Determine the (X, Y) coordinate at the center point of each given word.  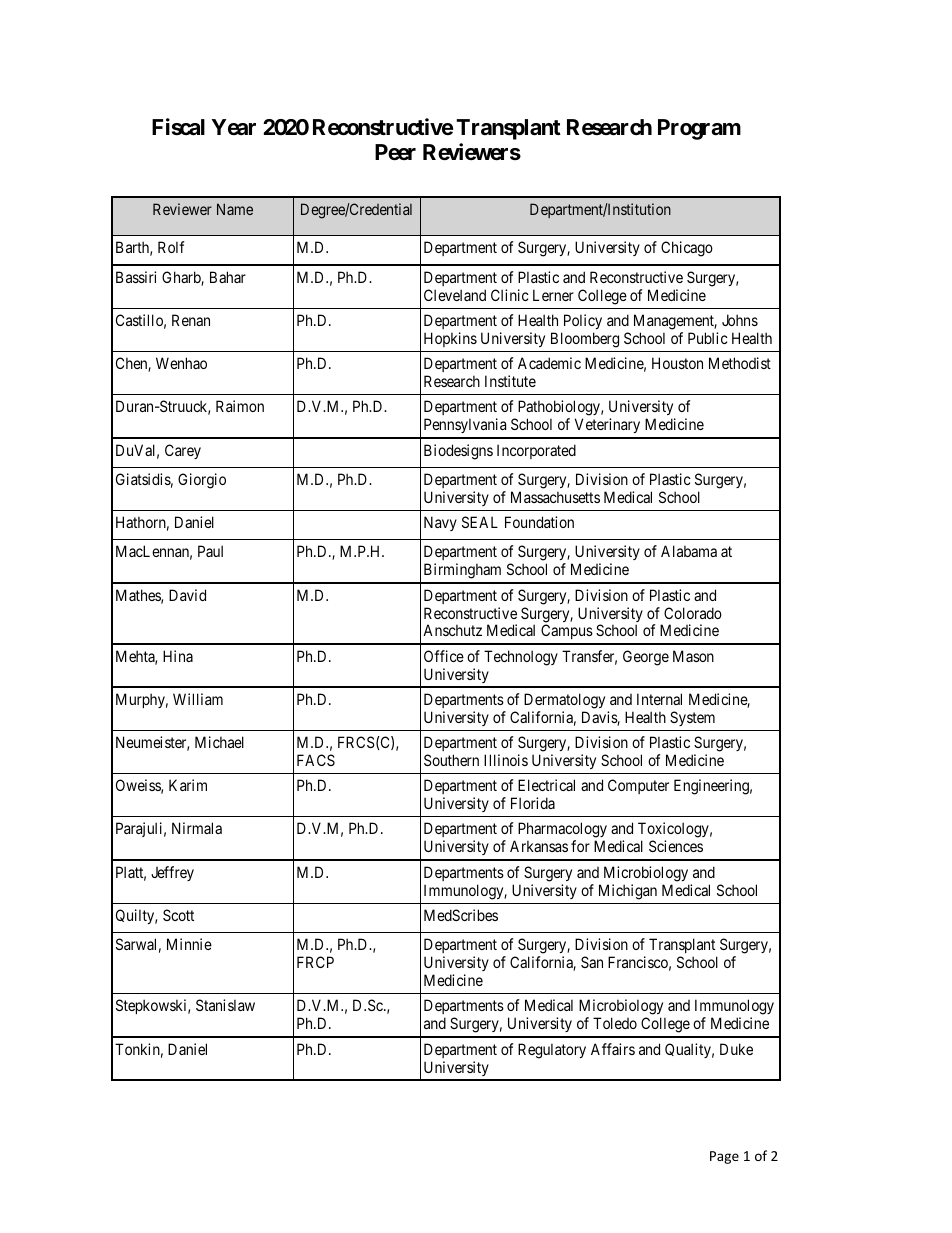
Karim (188, 785)
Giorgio (202, 481)
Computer (638, 786)
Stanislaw (225, 1005)
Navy (440, 523)
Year (234, 127)
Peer (395, 152)
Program (699, 129)
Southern (451, 760)
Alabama (689, 551)
